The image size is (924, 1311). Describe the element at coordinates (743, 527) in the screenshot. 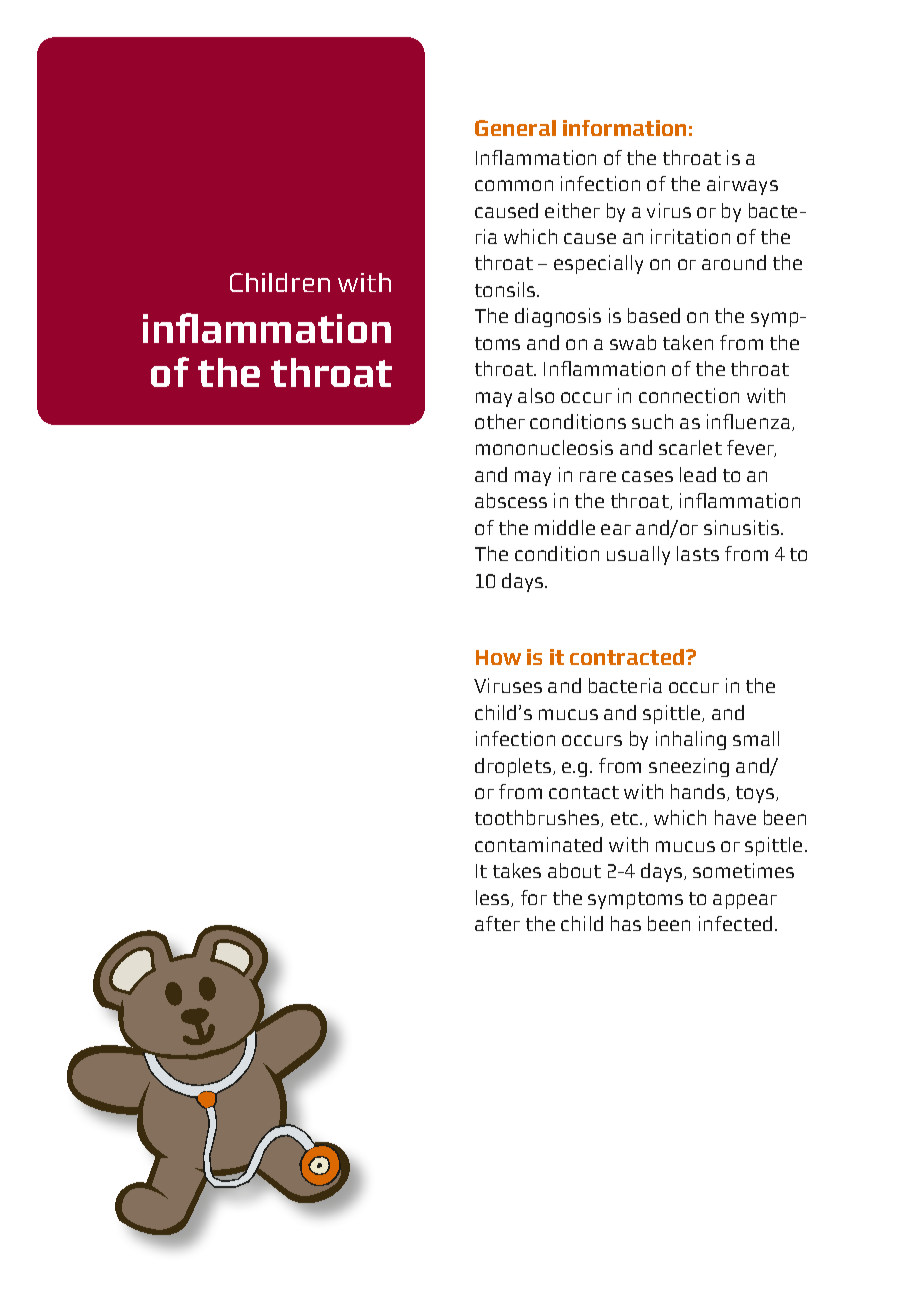

I see `sinusitis` at that location.
